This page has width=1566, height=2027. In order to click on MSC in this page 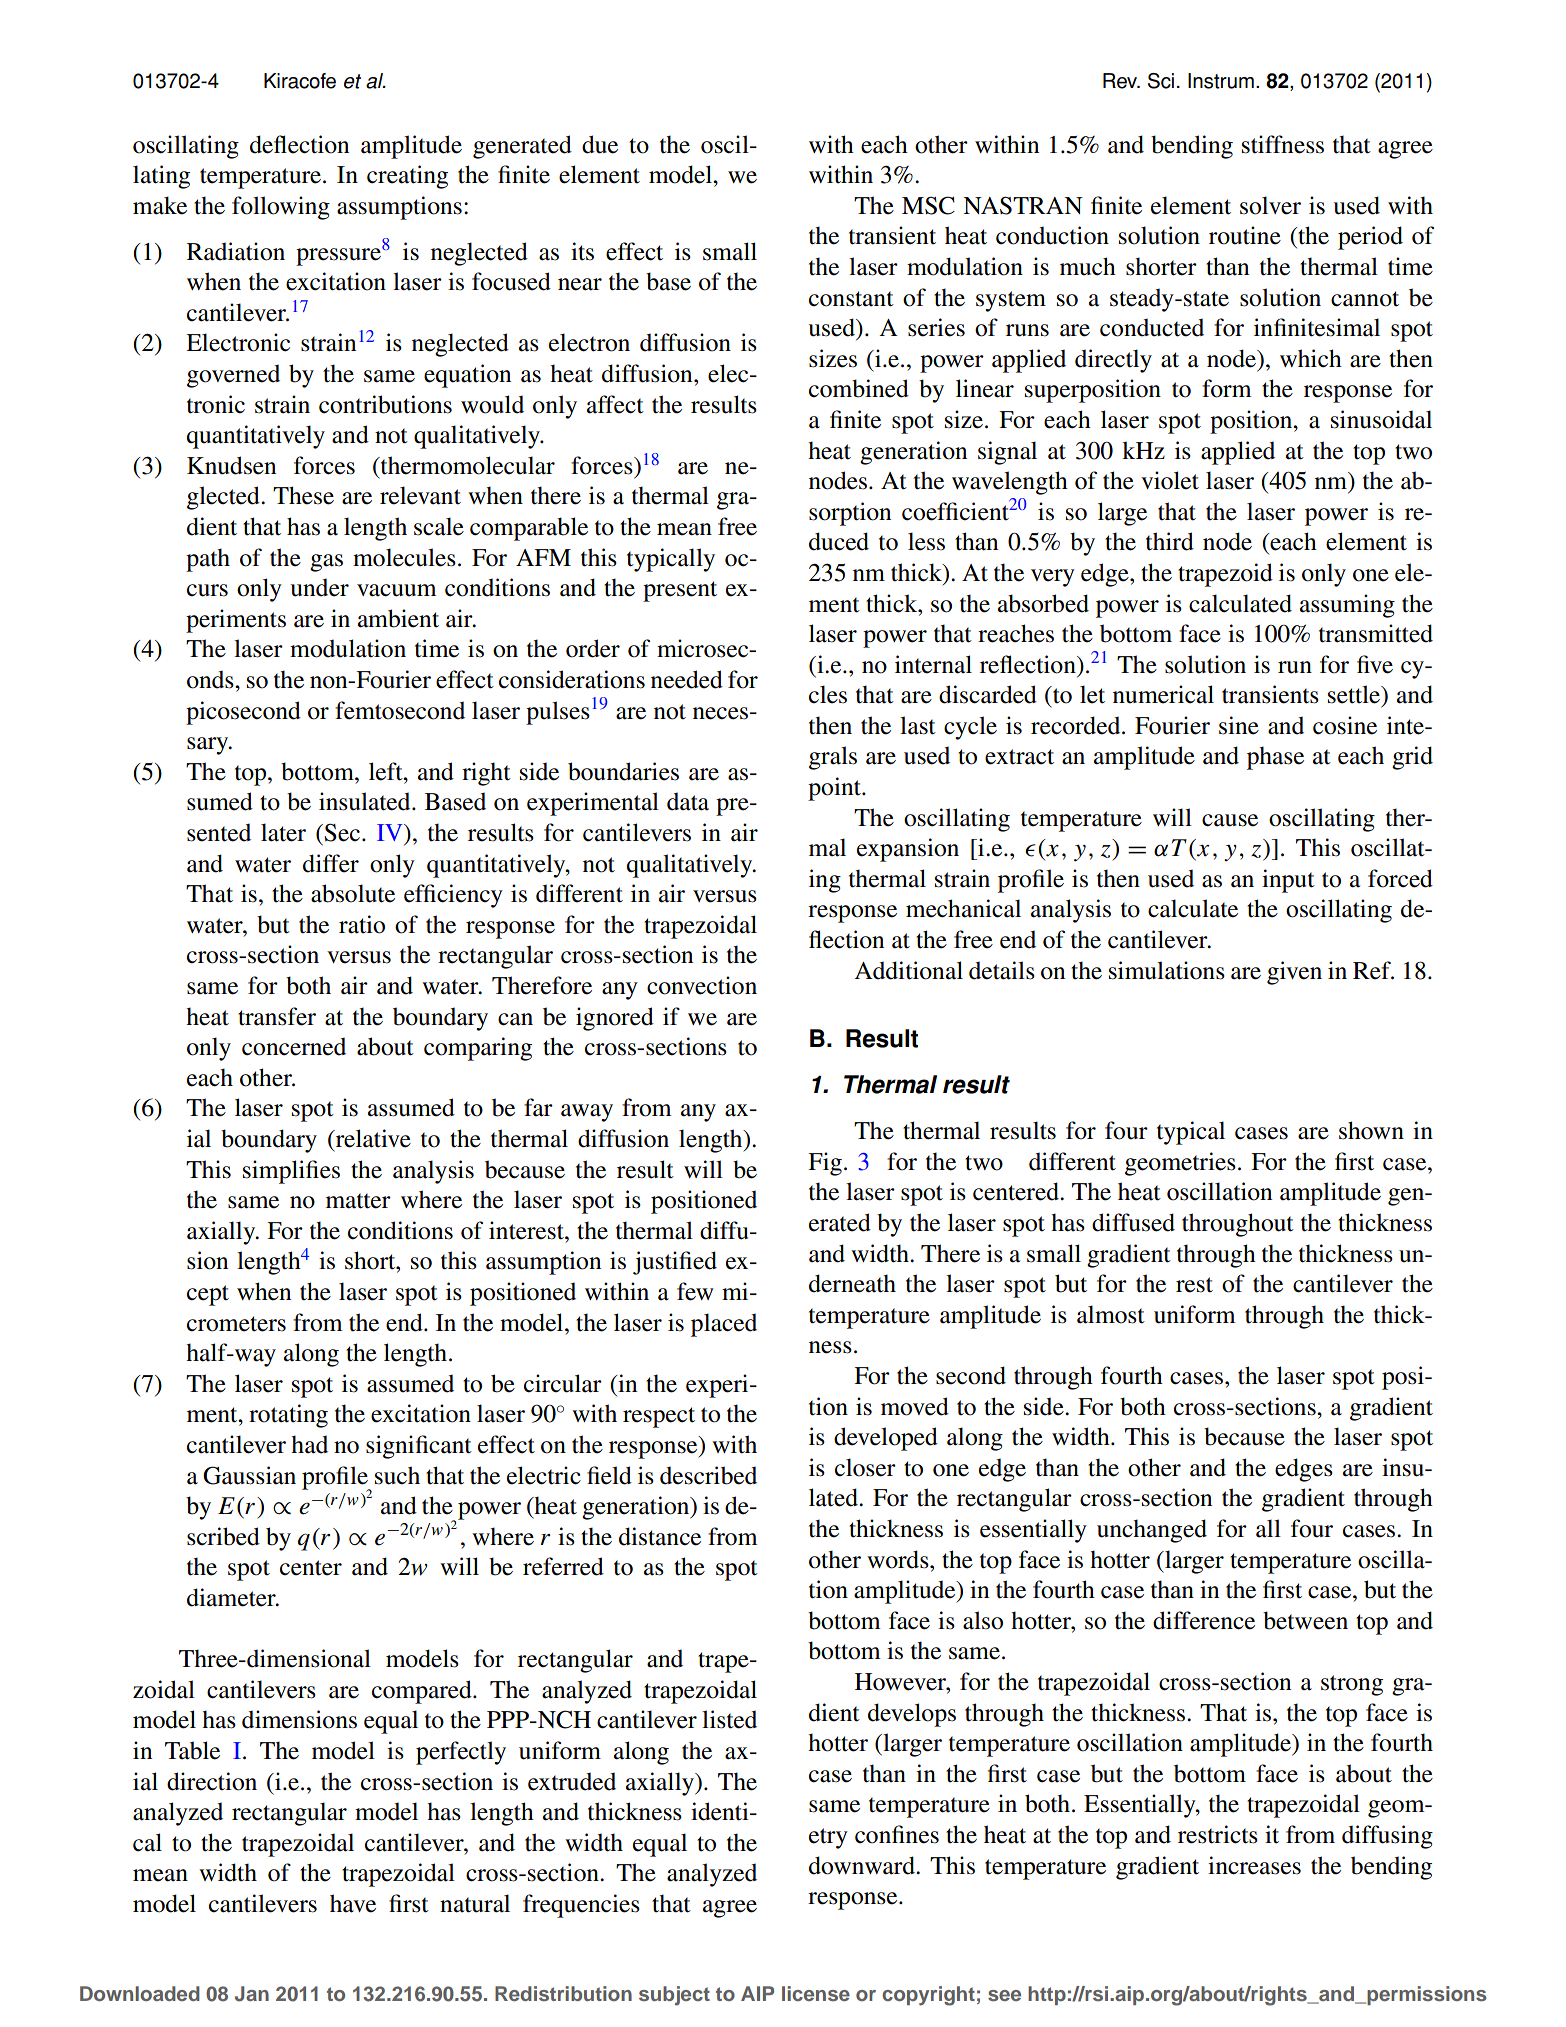, I will do `click(928, 205)`.
